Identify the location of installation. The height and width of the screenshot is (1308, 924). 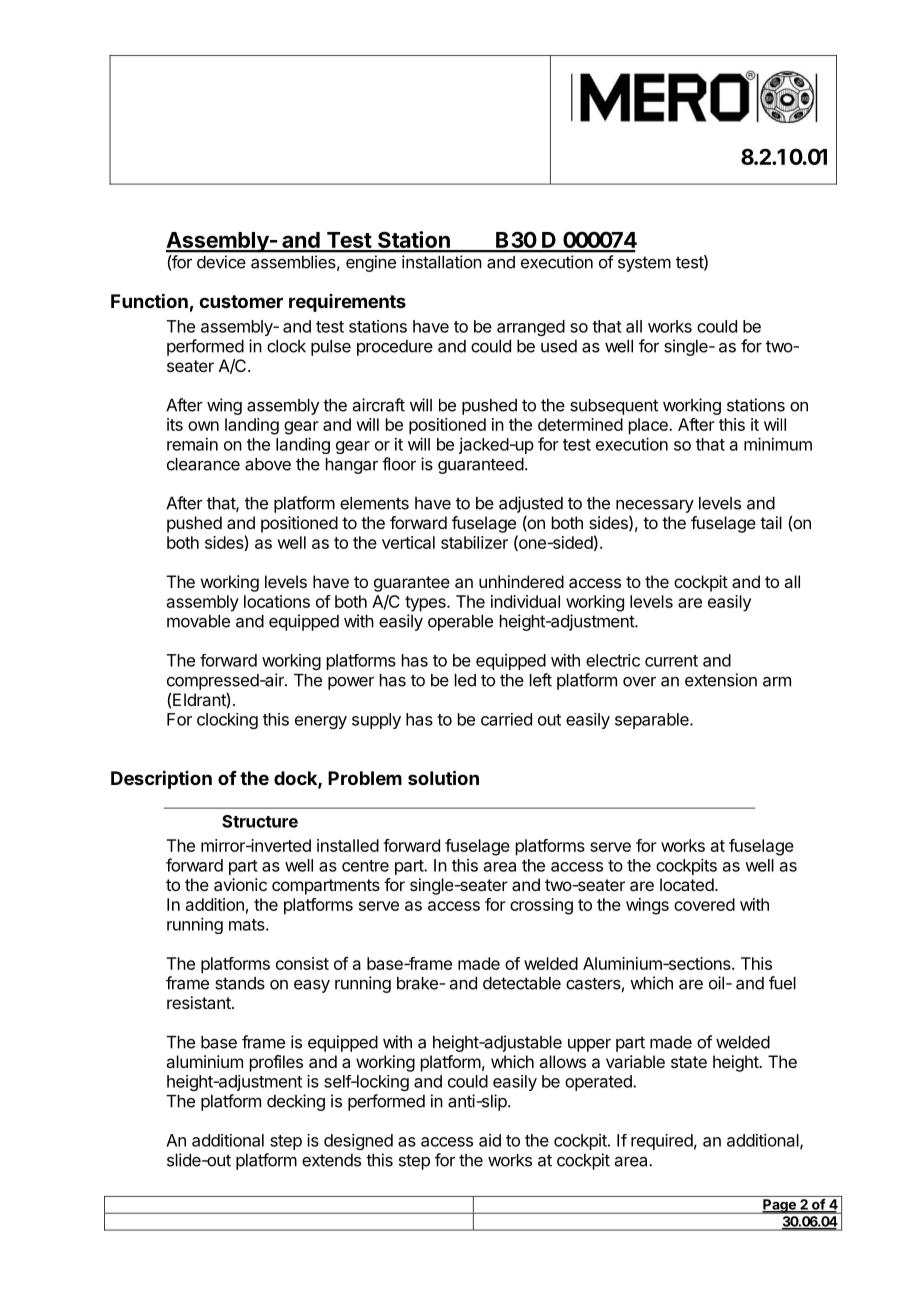
(441, 262).
